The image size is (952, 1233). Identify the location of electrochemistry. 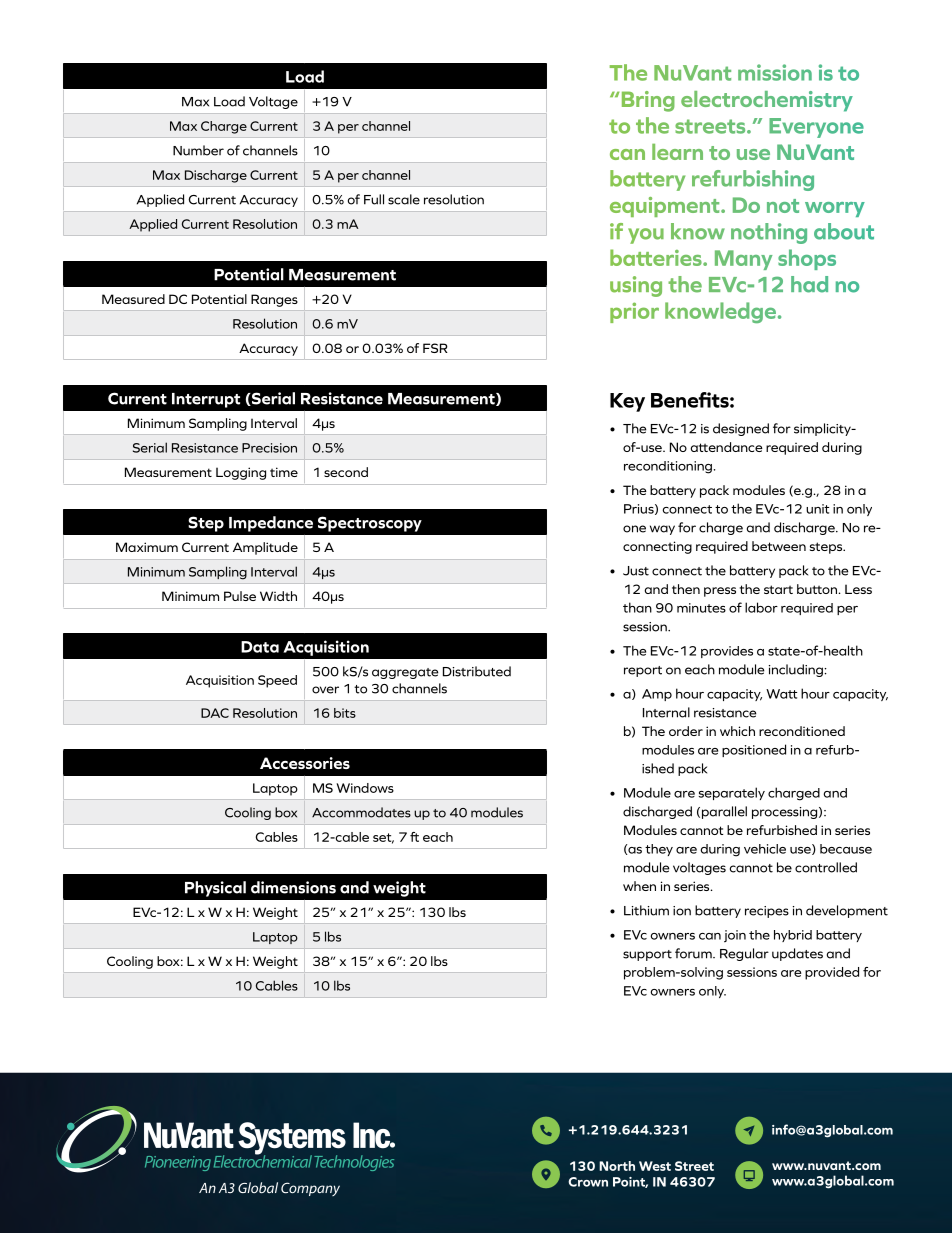
(767, 101).
